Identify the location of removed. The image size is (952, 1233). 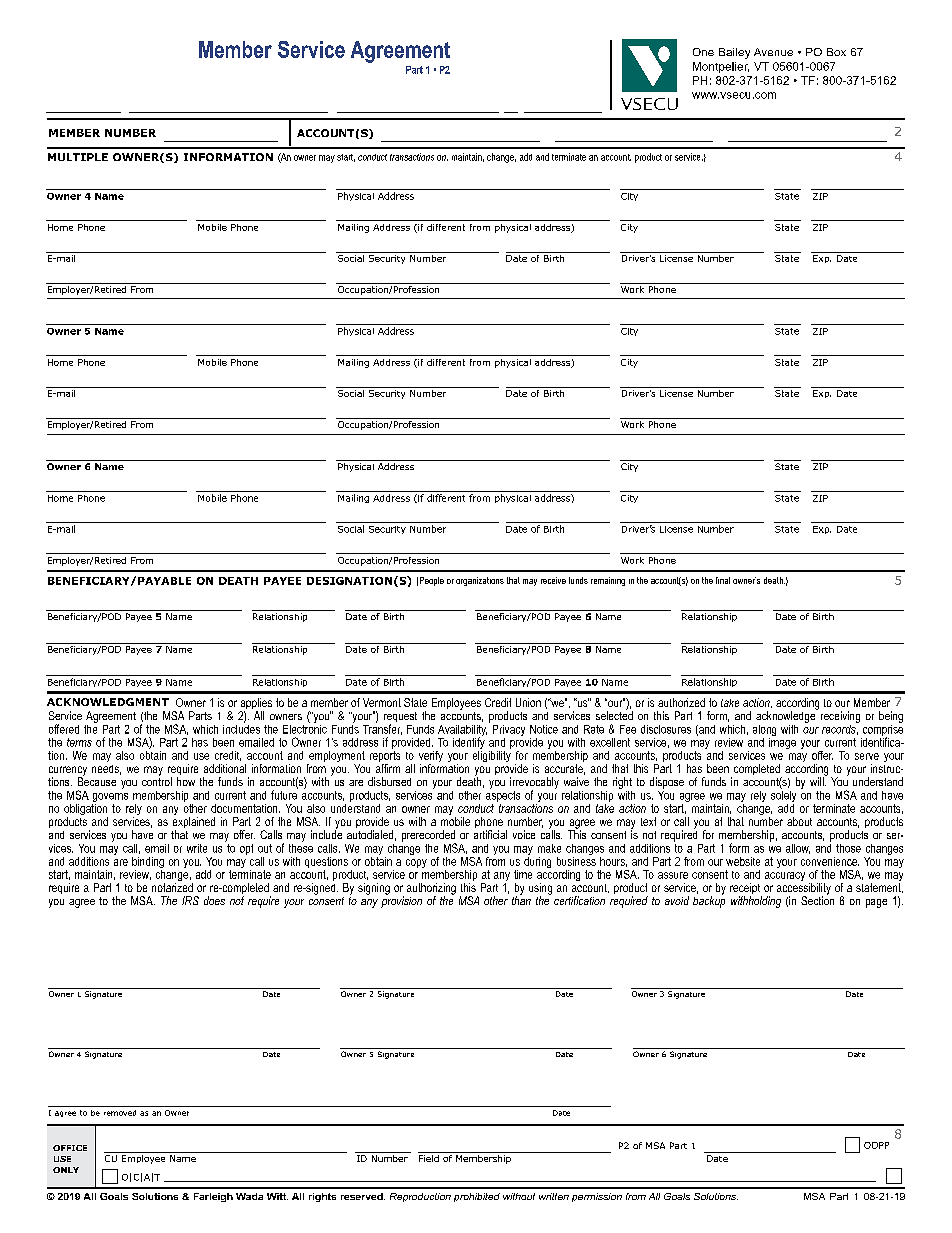
(120, 1113).
